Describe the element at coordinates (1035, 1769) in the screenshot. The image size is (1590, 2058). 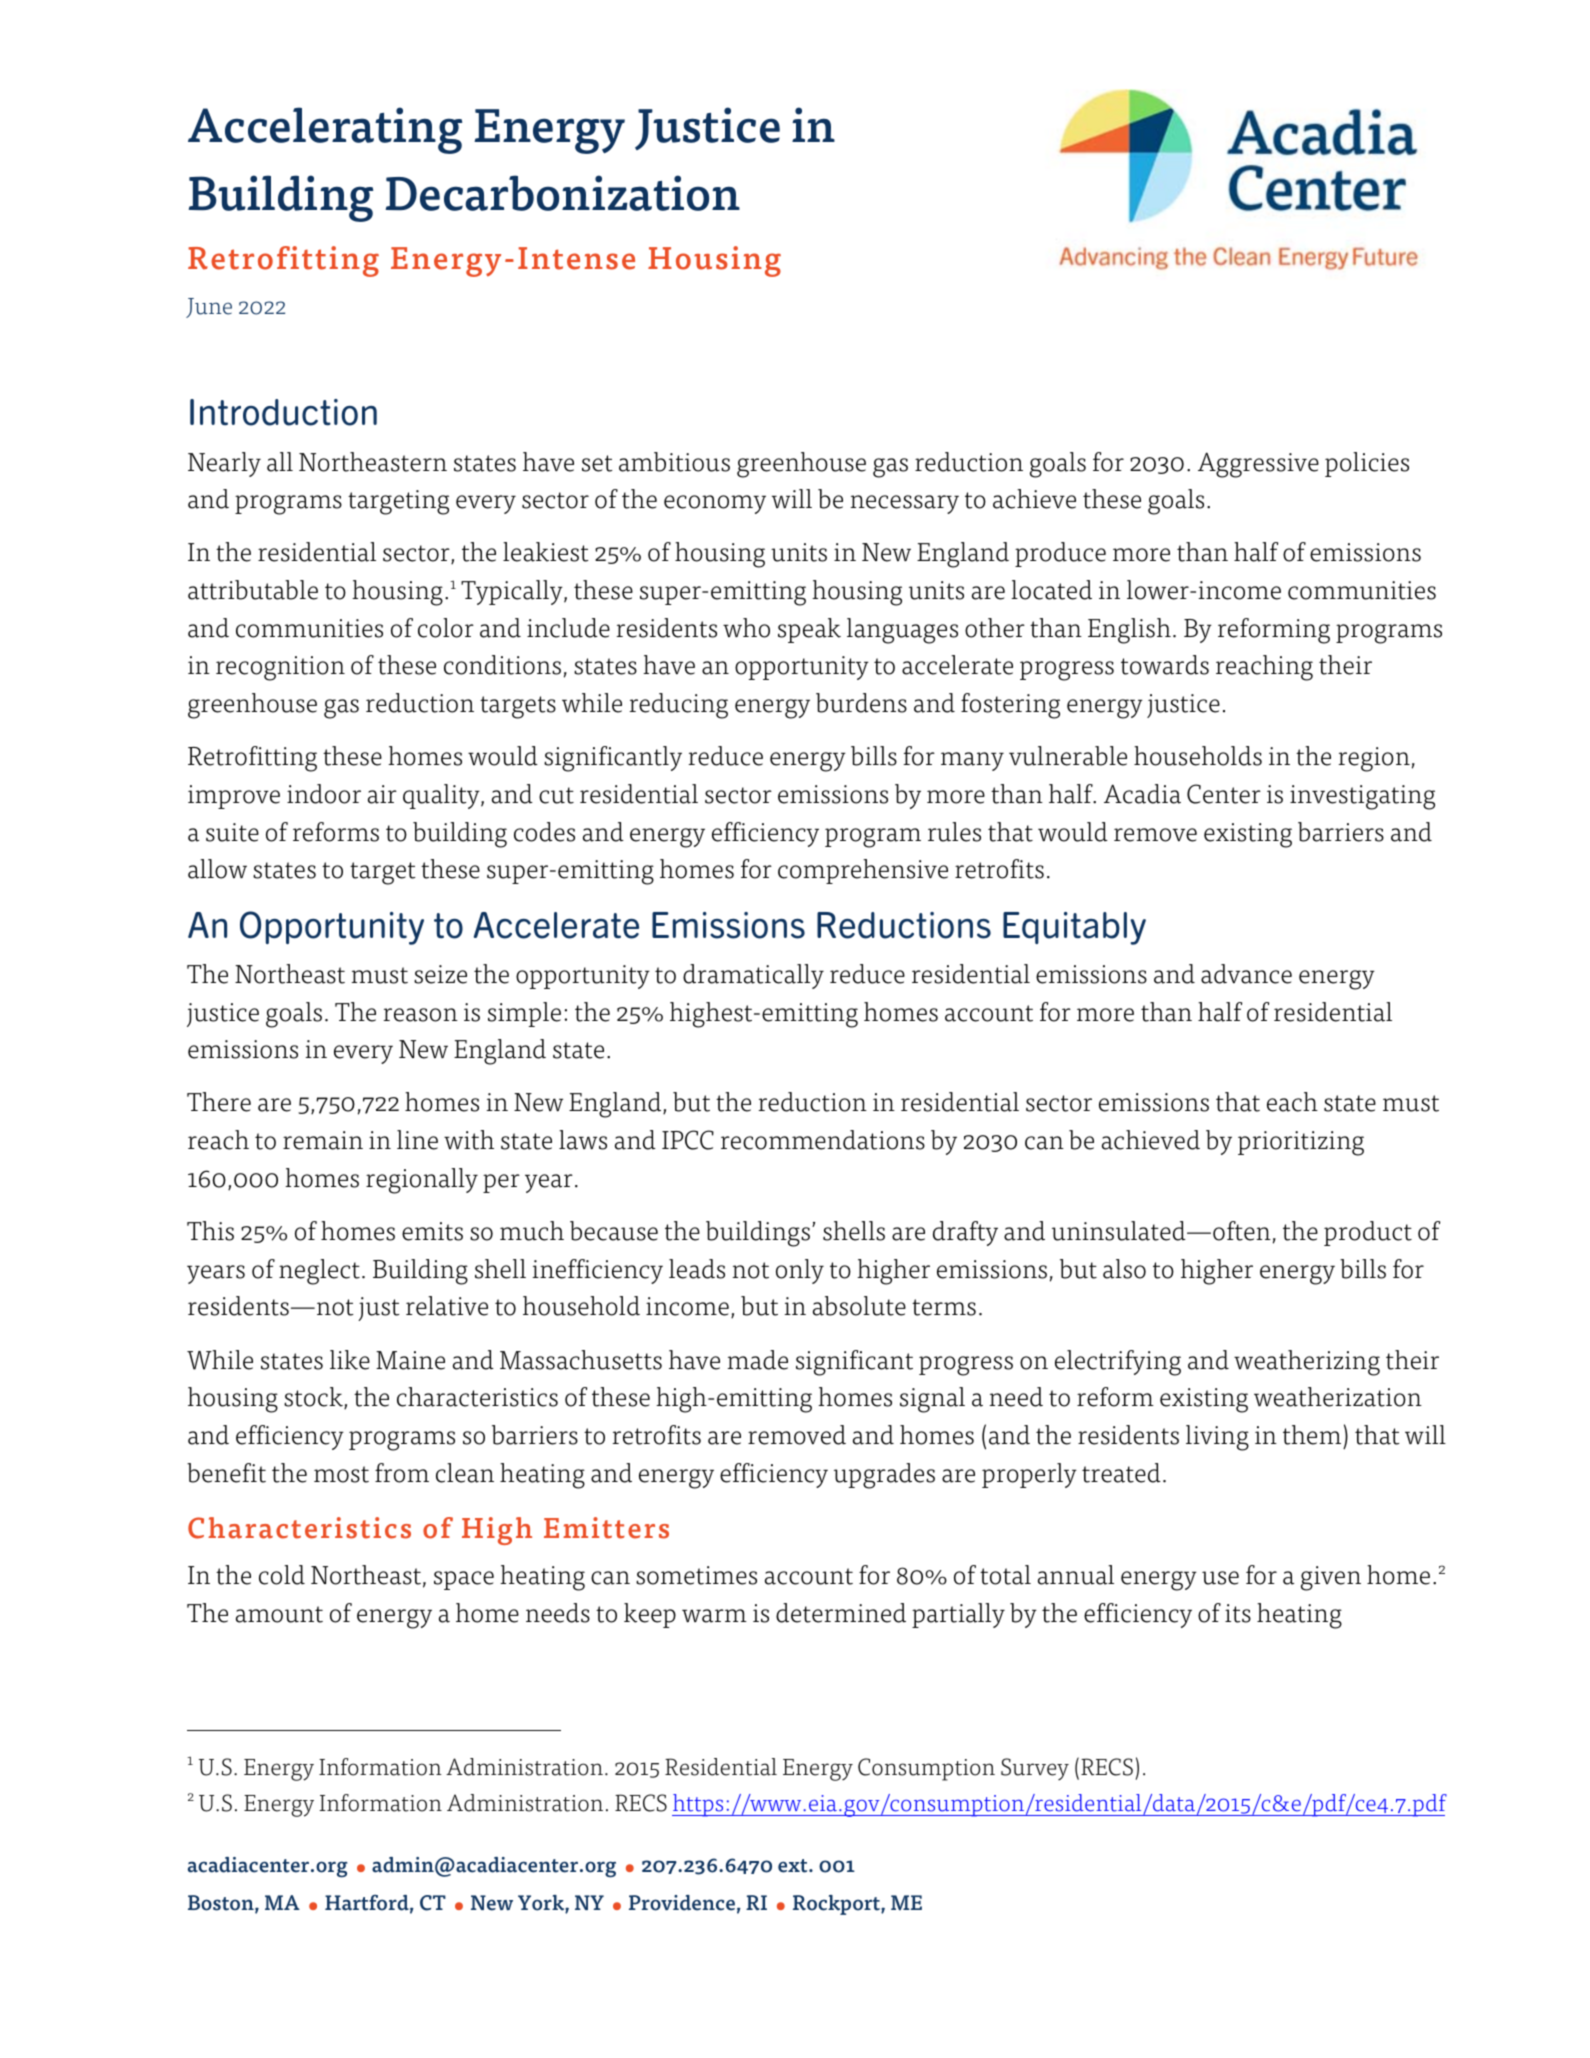
I see `Survey` at that location.
